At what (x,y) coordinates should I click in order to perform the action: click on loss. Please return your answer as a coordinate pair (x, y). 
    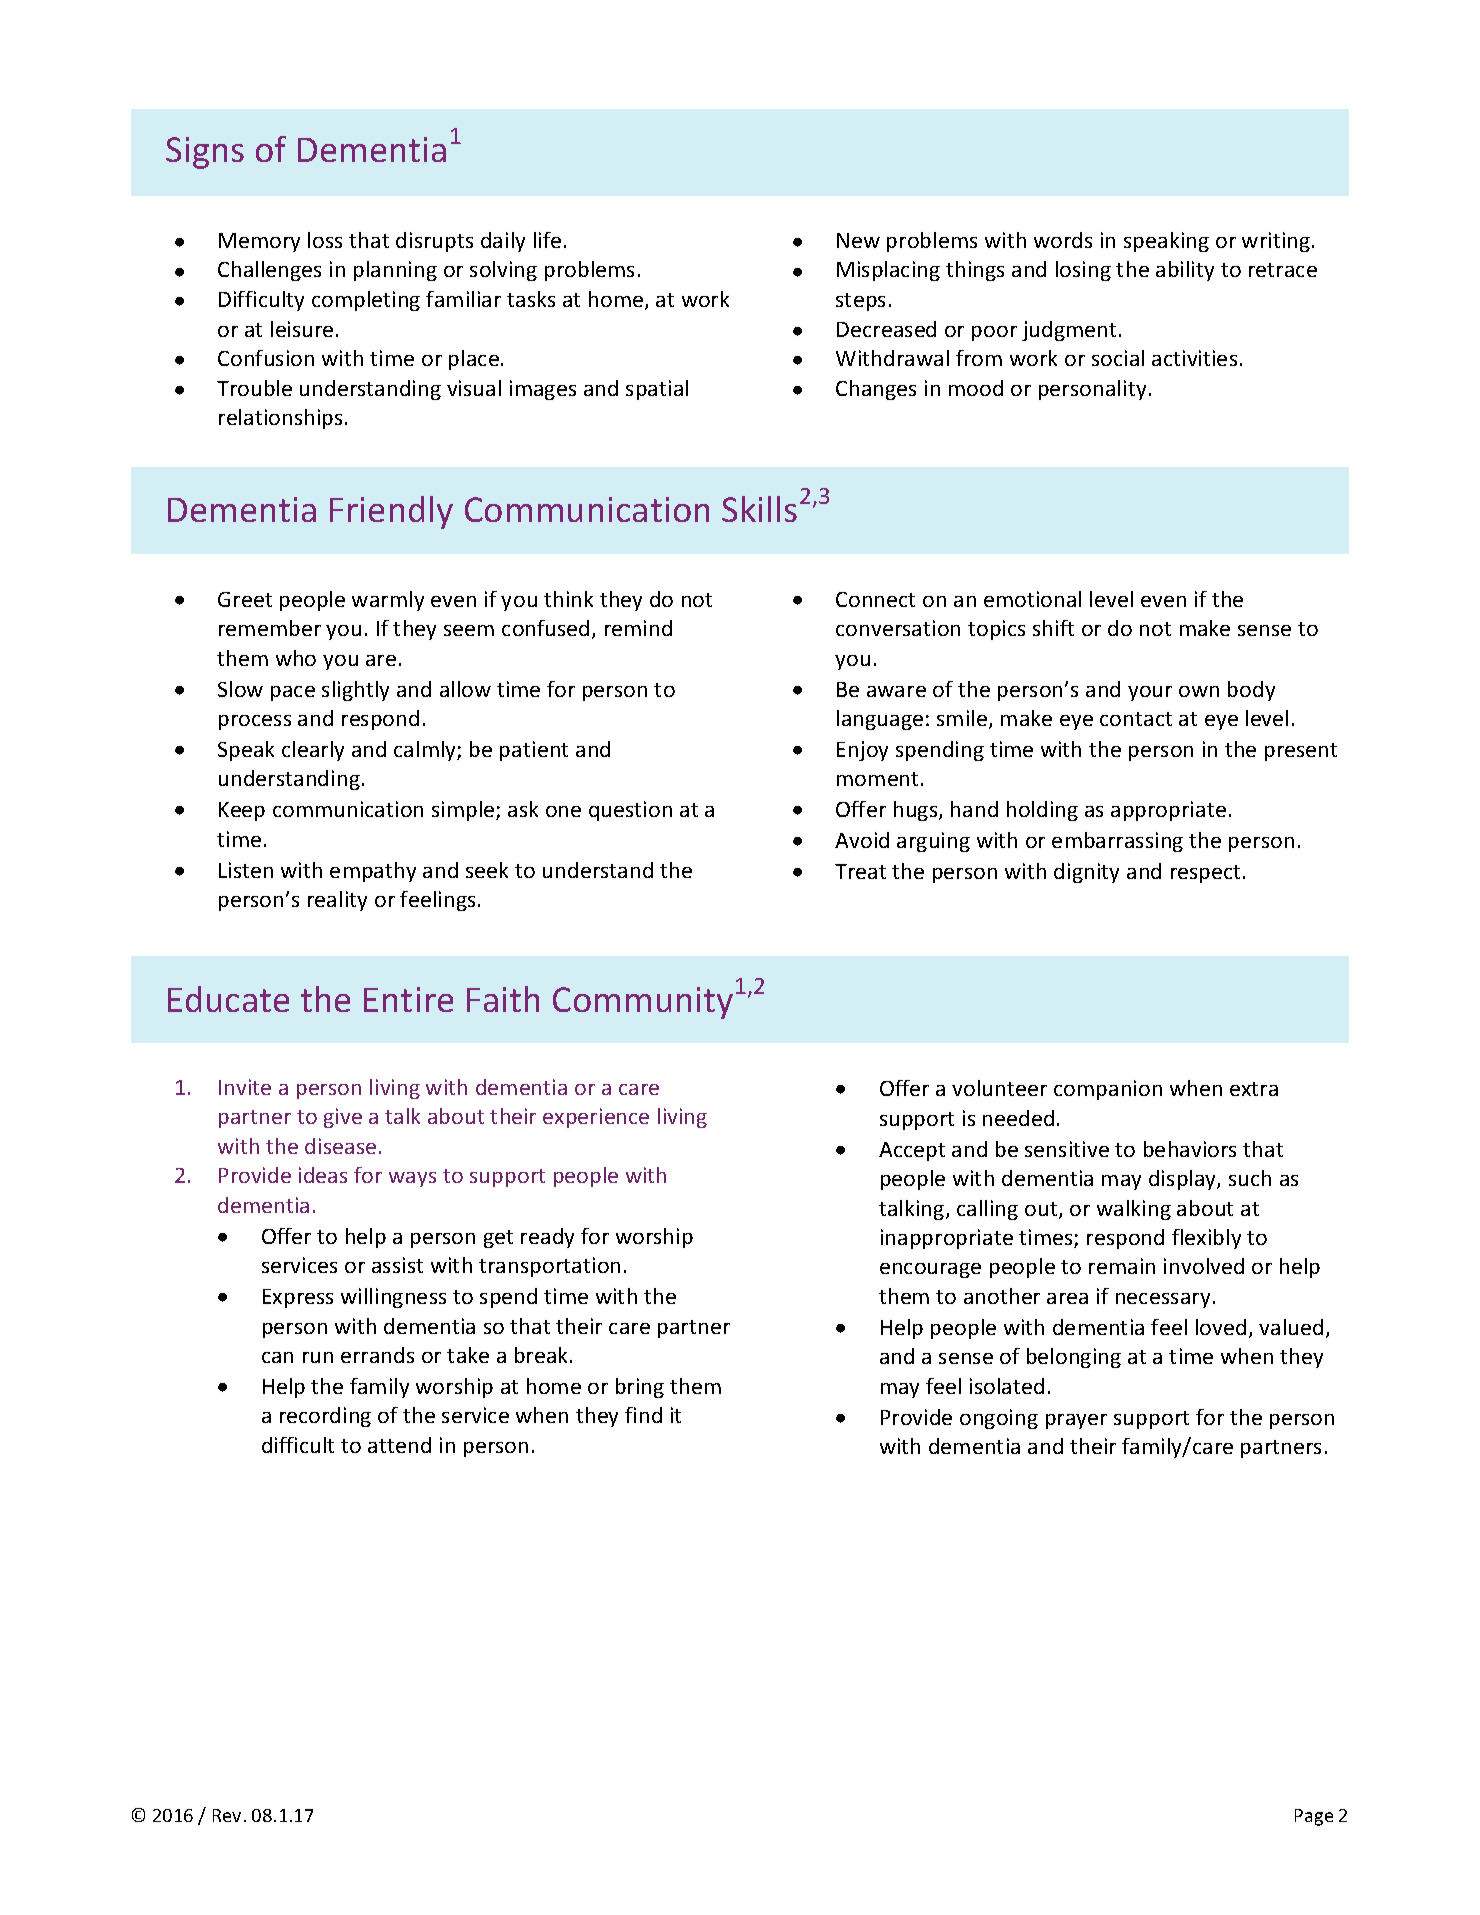
    Looking at the image, I should click on (325, 240).
